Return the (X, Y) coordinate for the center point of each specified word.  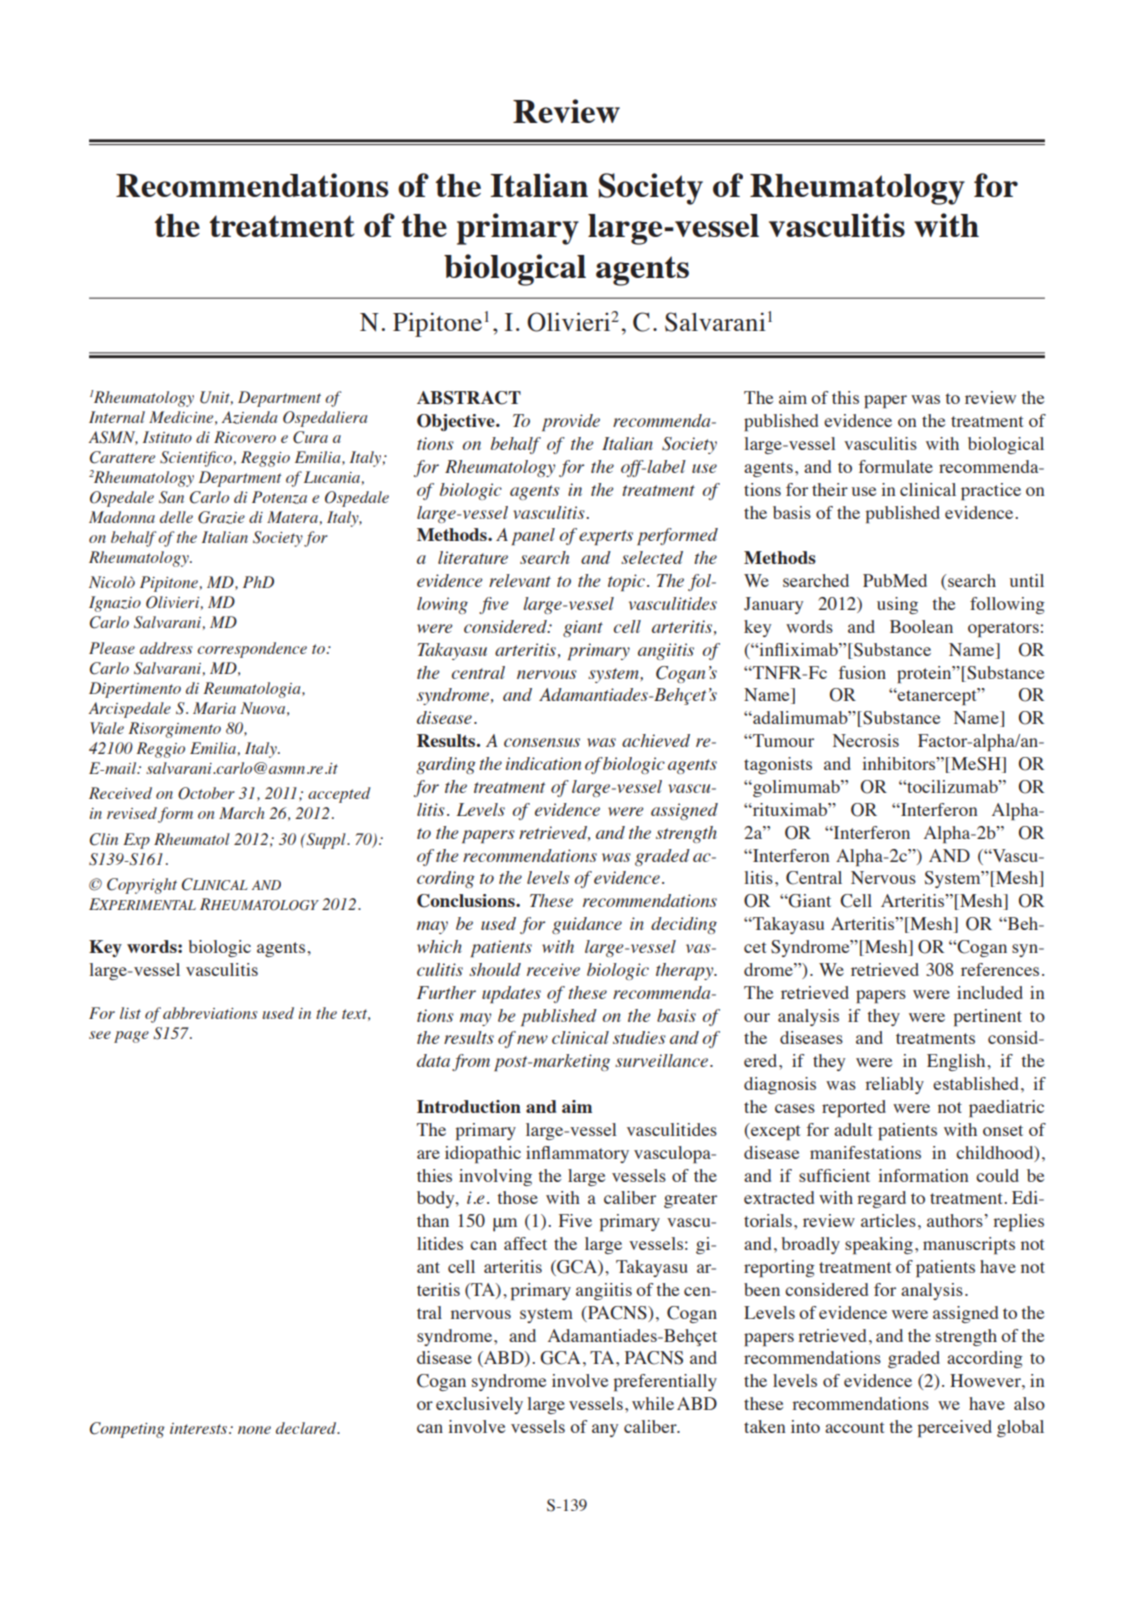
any (605, 1430)
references (1000, 969)
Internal (117, 417)
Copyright (142, 886)
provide (571, 422)
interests (200, 1428)
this (845, 397)
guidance (587, 925)
